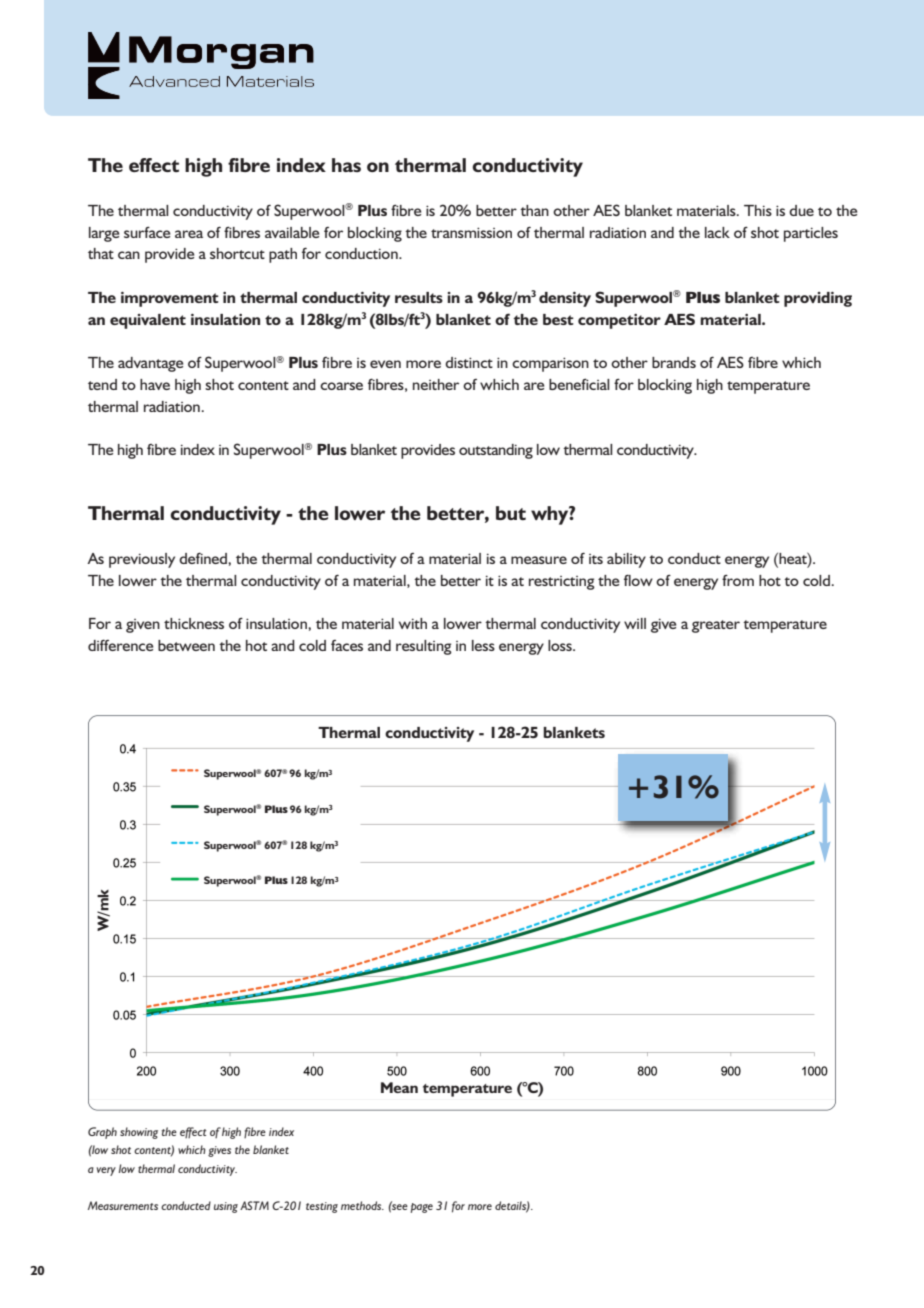 The width and height of the screenshot is (924, 1308). Describe the element at coordinates (483, 645) in the screenshot. I see `less` at that location.
